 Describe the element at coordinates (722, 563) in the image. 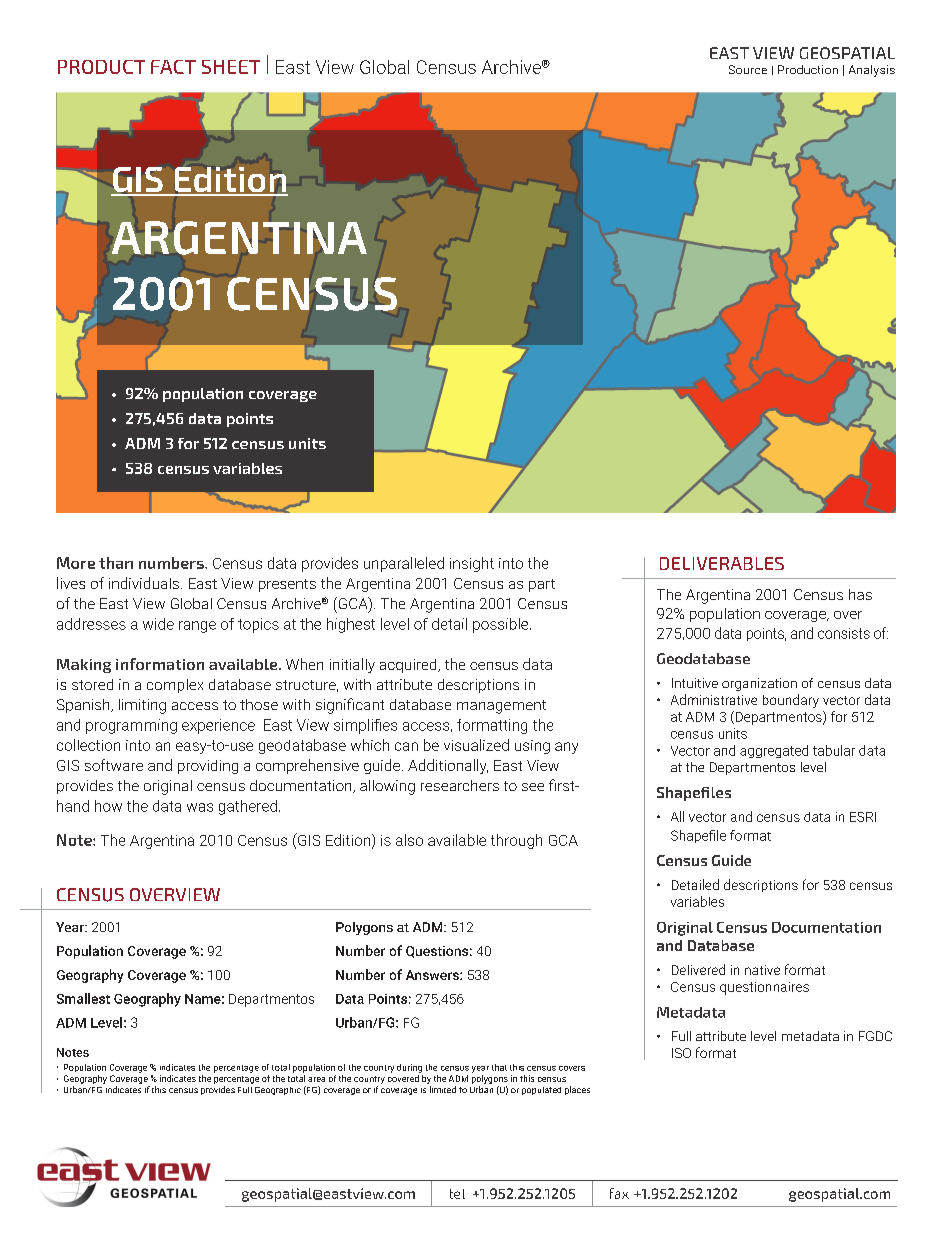

I see `DELIVERABLES` at that location.
